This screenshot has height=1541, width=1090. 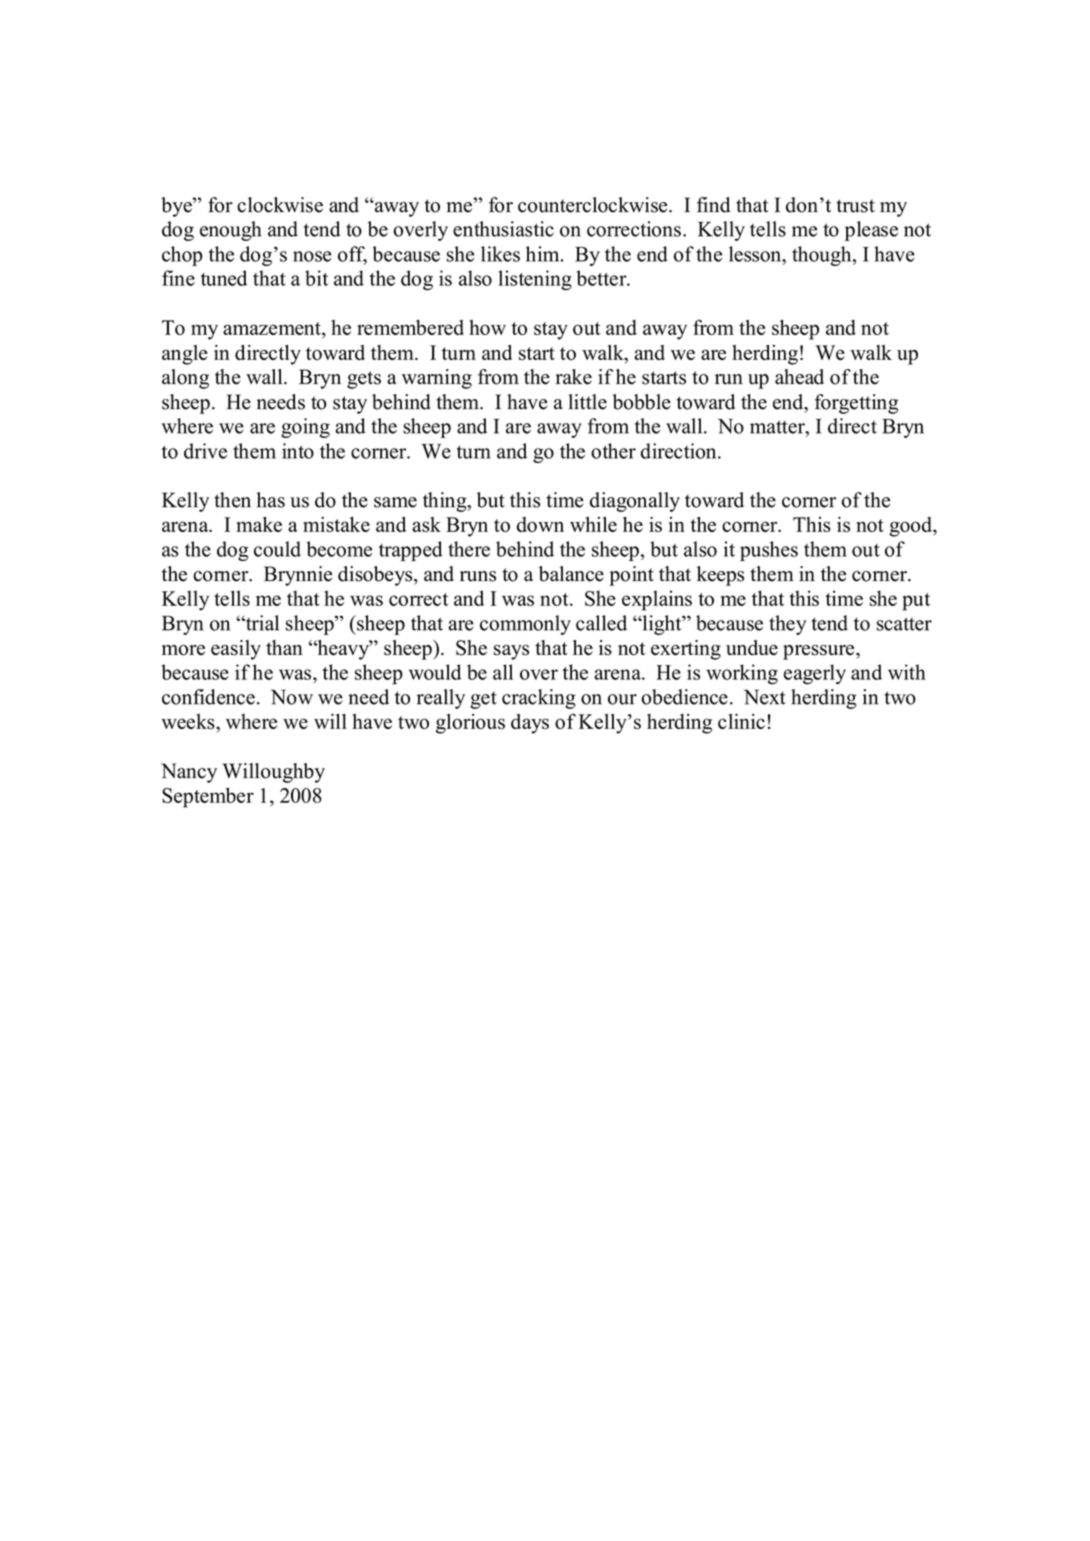 I want to click on has, so click(x=271, y=500).
